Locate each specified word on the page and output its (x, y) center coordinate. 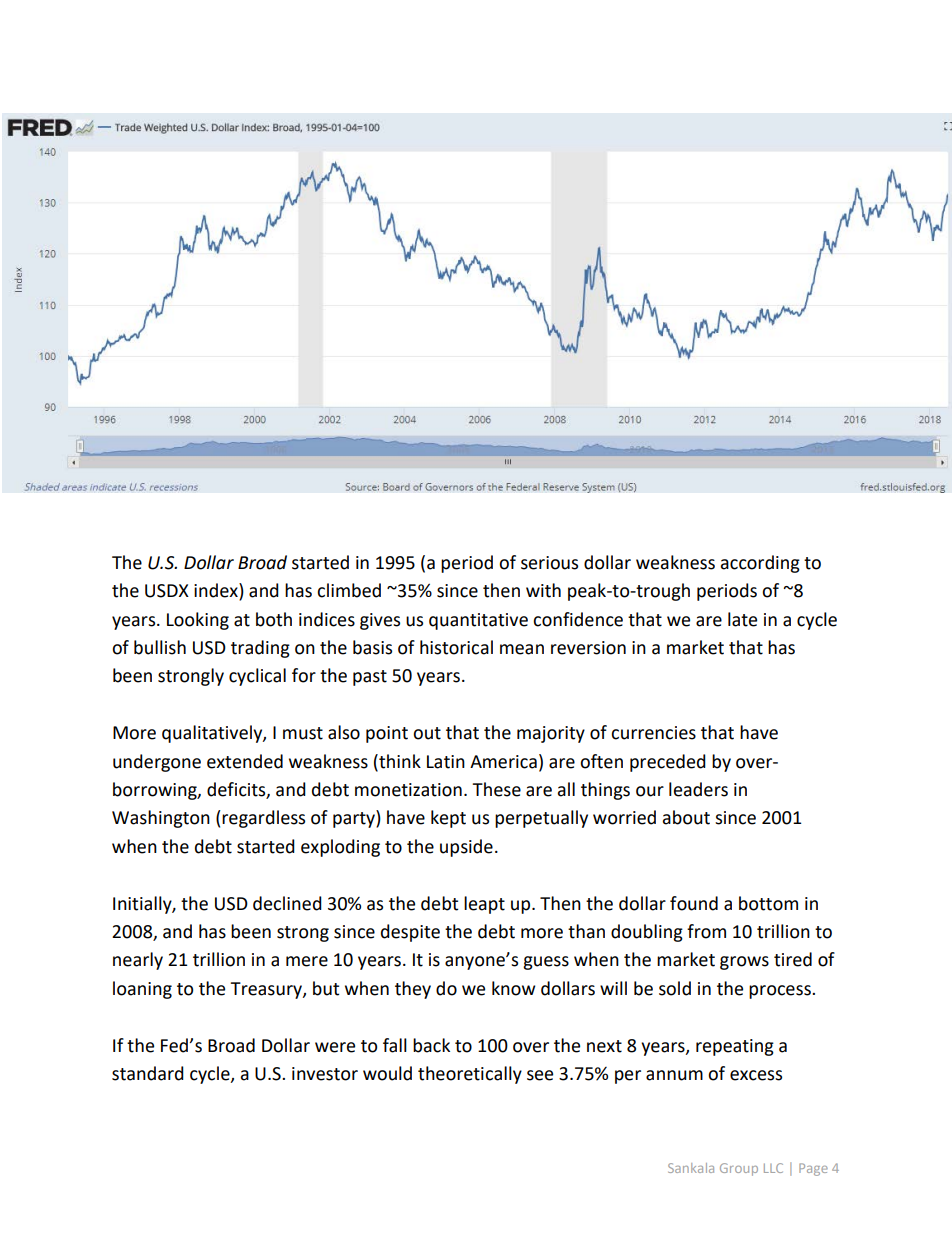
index (217, 591)
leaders (698, 789)
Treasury (267, 990)
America (503, 762)
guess (546, 963)
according (760, 564)
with (543, 590)
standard (148, 1073)
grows (744, 963)
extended (245, 761)
